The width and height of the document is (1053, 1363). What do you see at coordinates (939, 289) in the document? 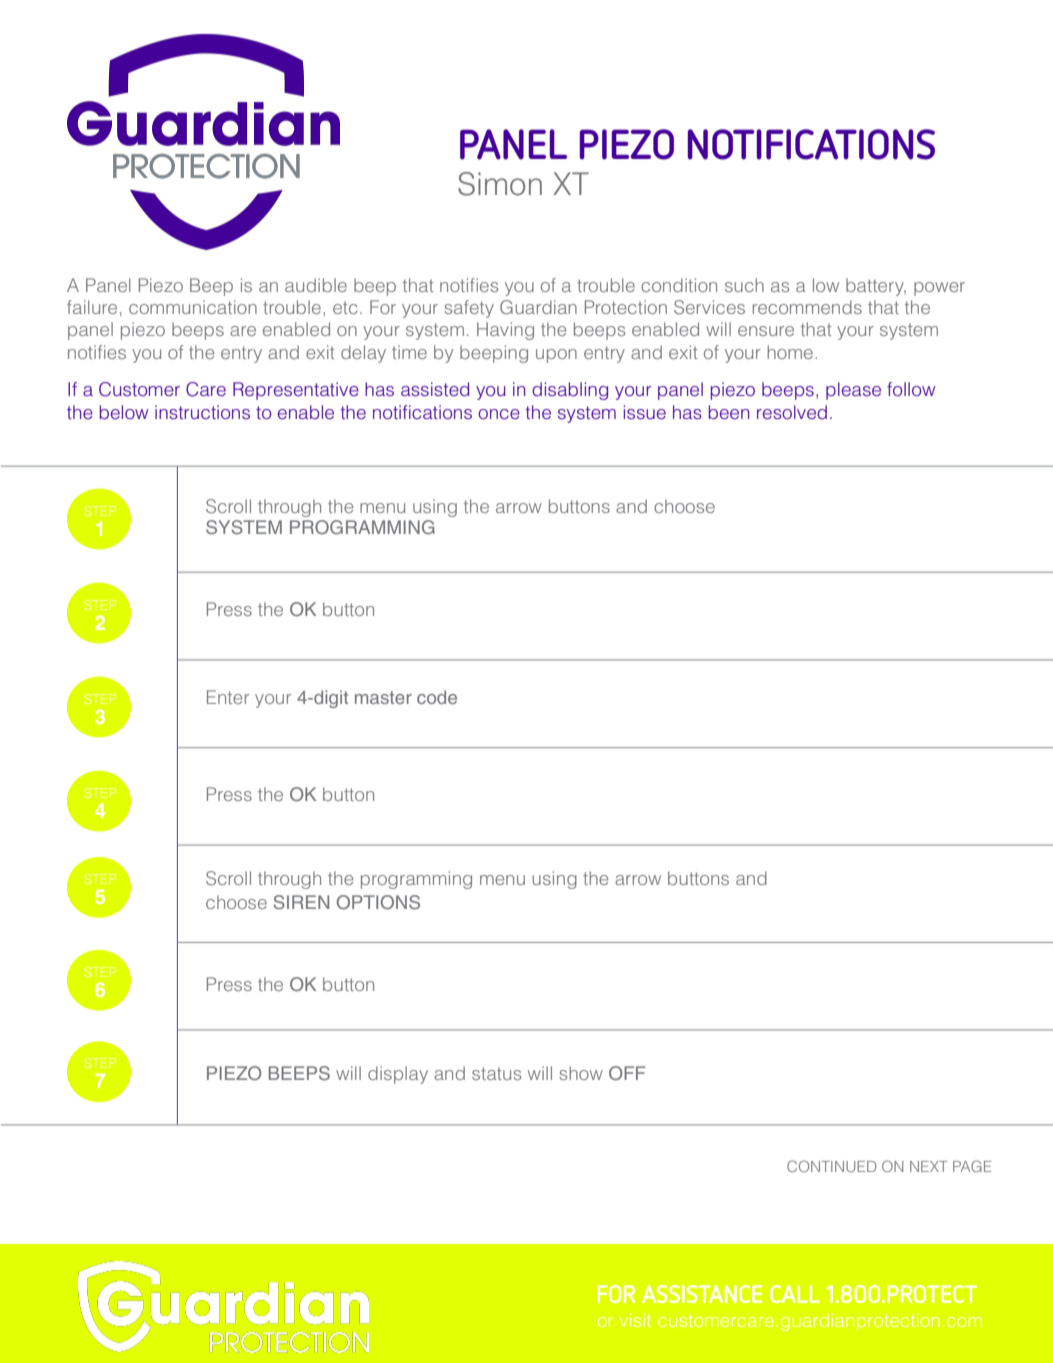
I see `power` at bounding box center [939, 289].
